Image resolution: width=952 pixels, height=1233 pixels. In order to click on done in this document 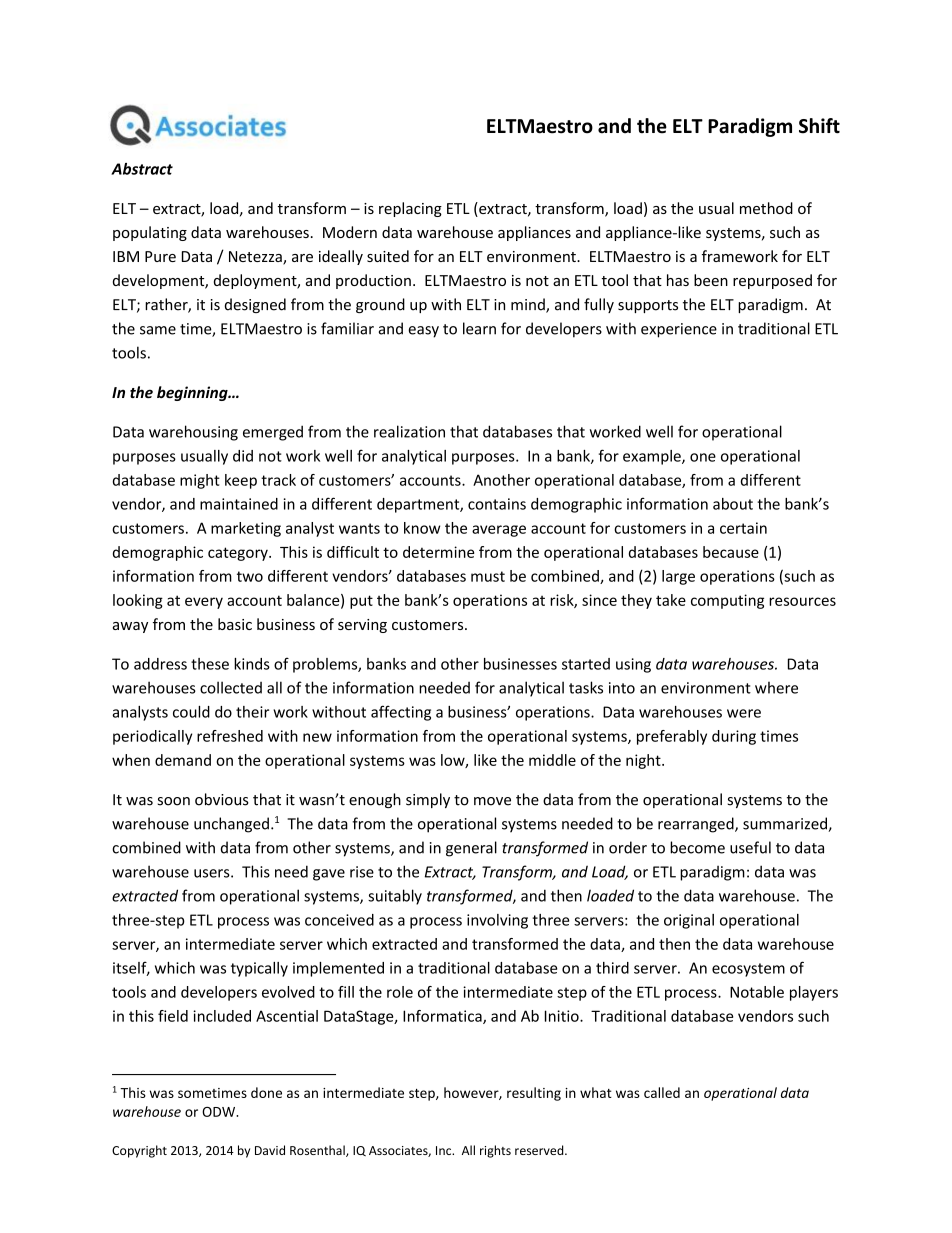, I will do `click(266, 1092)`.
